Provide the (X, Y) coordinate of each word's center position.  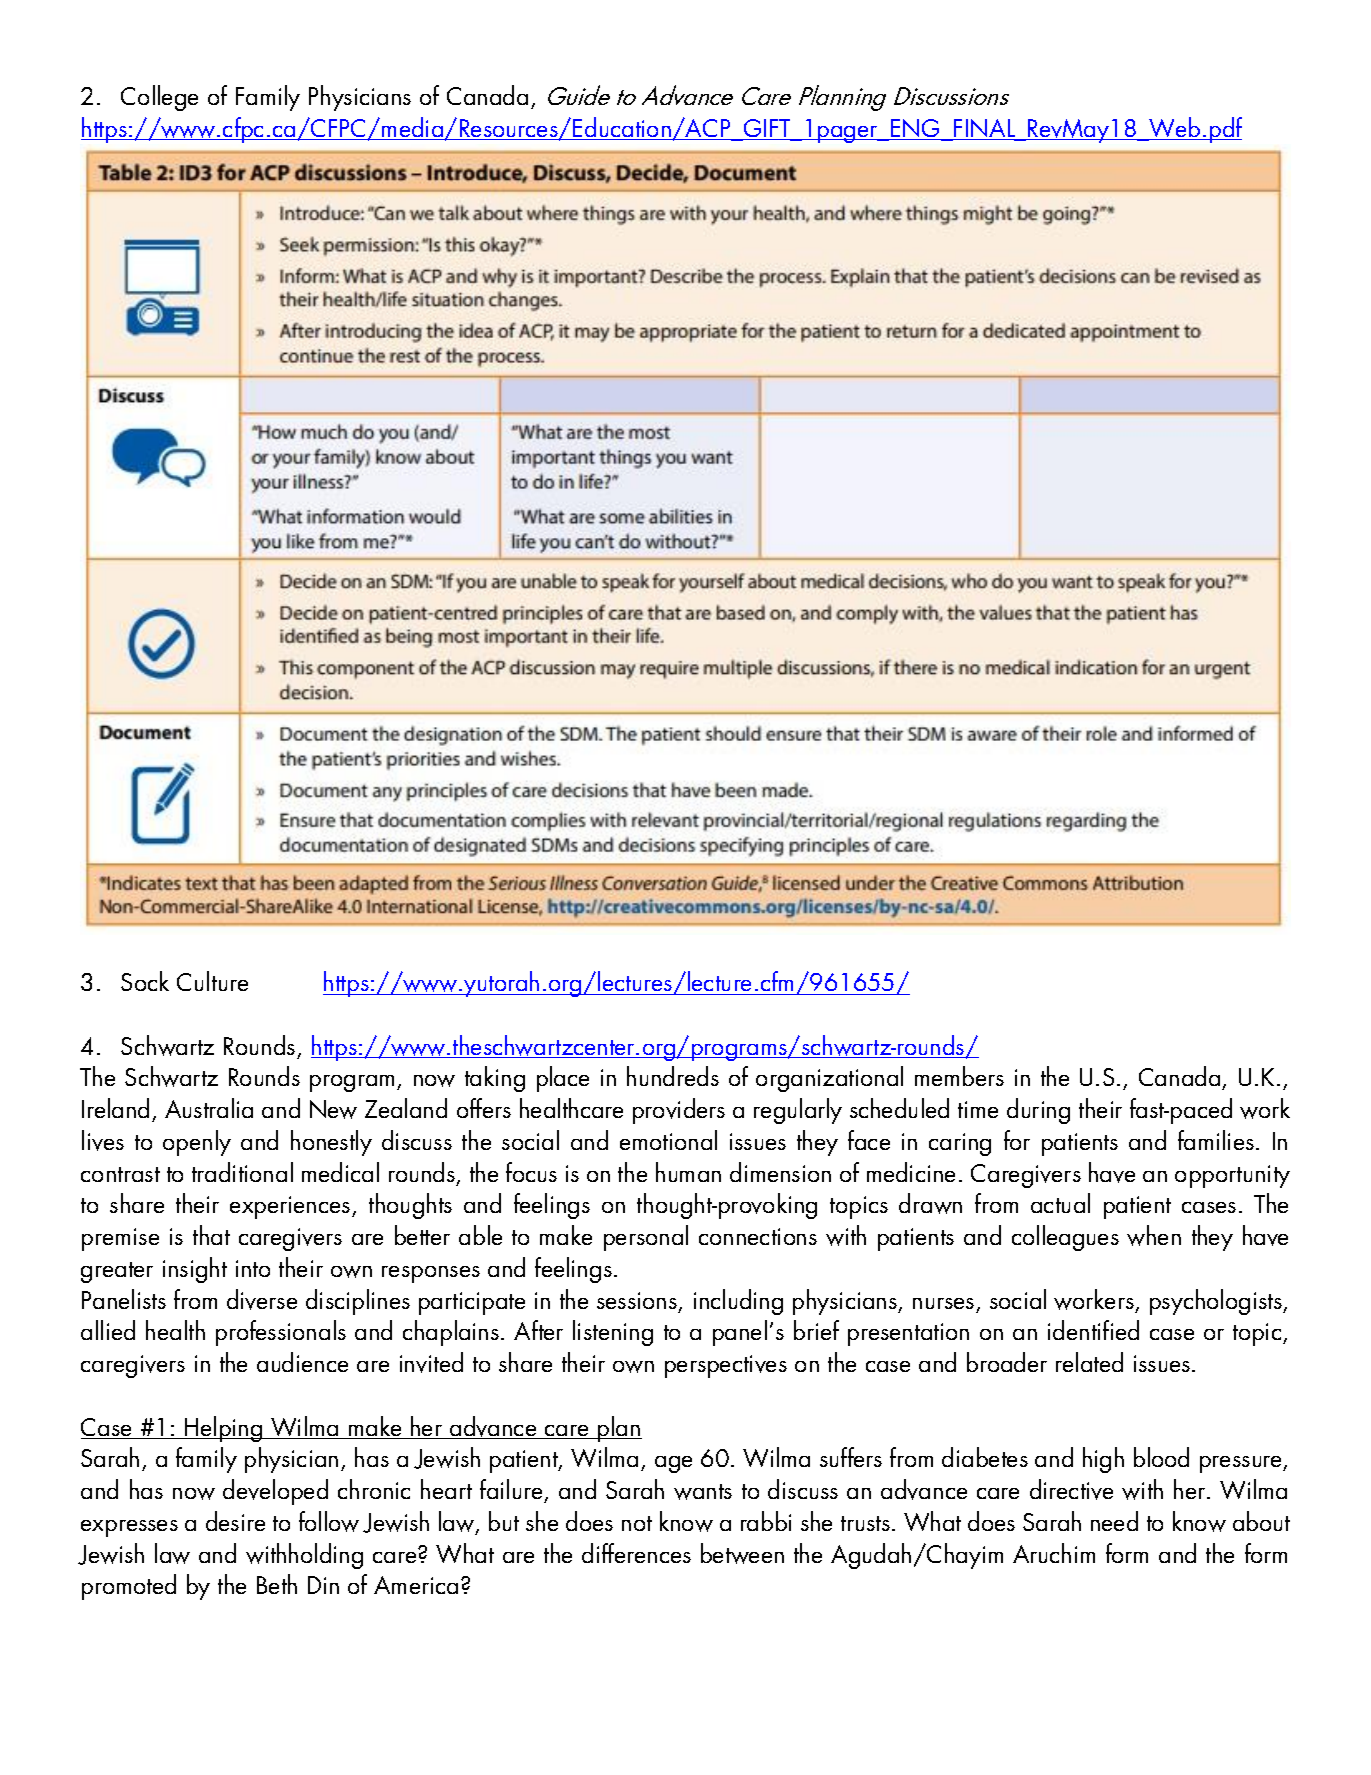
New (333, 1109)
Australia (209, 1108)
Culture (212, 981)
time (978, 1109)
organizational (829, 1079)
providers (679, 1111)
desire (235, 1521)
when (1154, 1235)
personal (646, 1238)
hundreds (673, 1076)
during (1038, 1111)
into (253, 1268)
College (159, 98)
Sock (145, 981)
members (959, 1076)
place (563, 1079)
